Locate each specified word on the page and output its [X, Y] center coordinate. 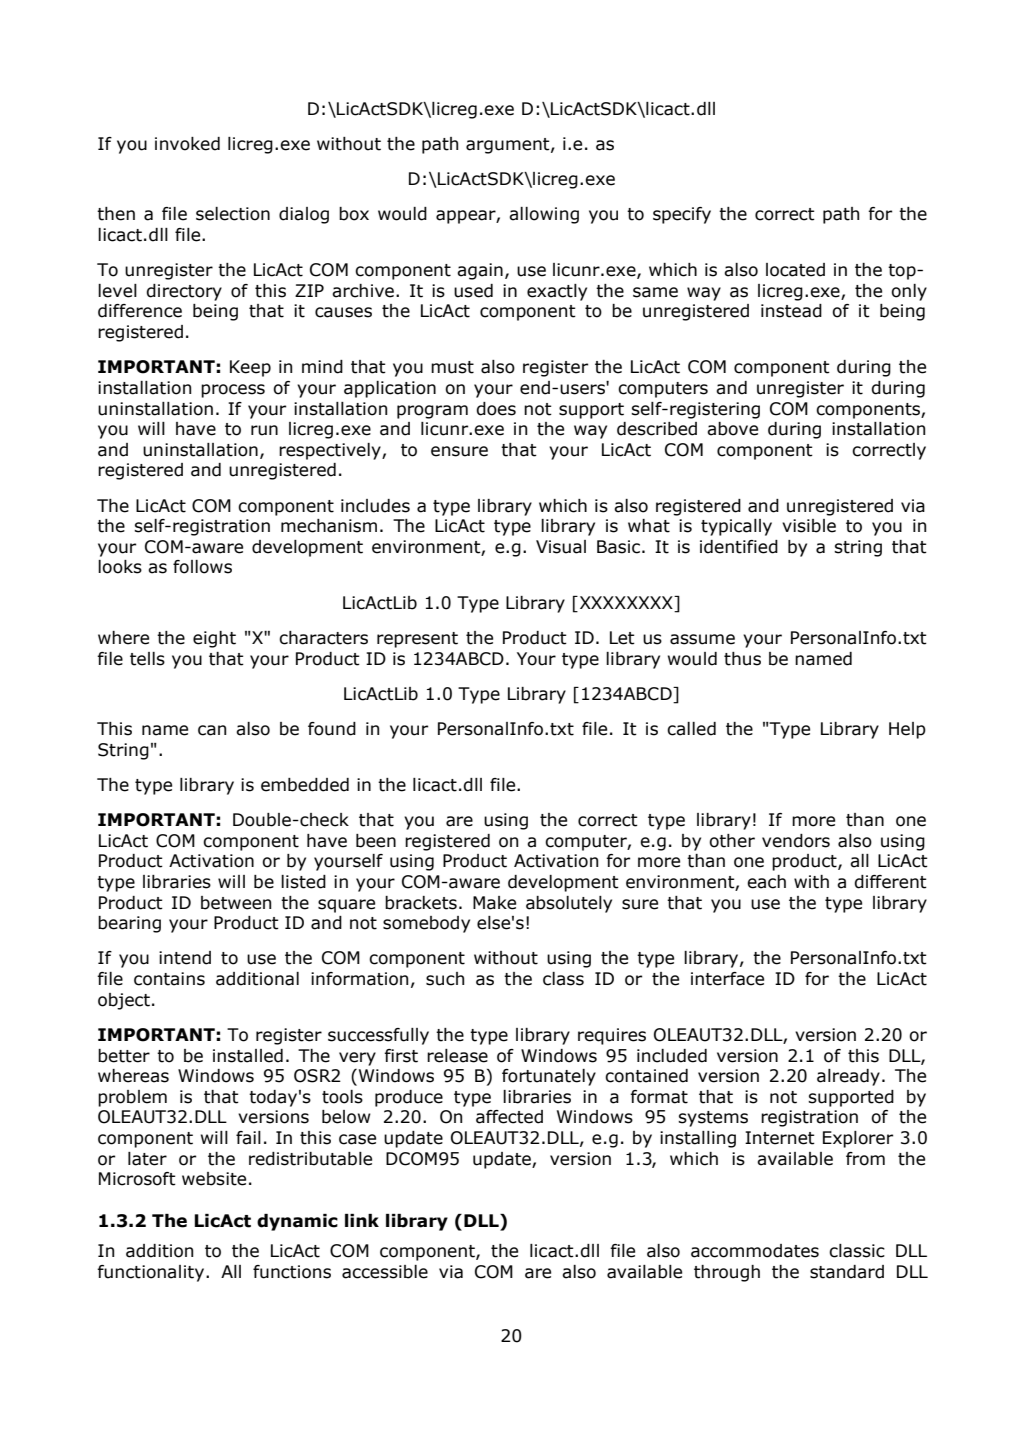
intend [185, 958]
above [732, 429]
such [445, 979]
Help [907, 730]
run [264, 430]
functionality [150, 1273]
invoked [187, 144]
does [496, 409]
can [212, 730]
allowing [544, 215]
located [795, 270]
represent [417, 640]
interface [727, 979]
